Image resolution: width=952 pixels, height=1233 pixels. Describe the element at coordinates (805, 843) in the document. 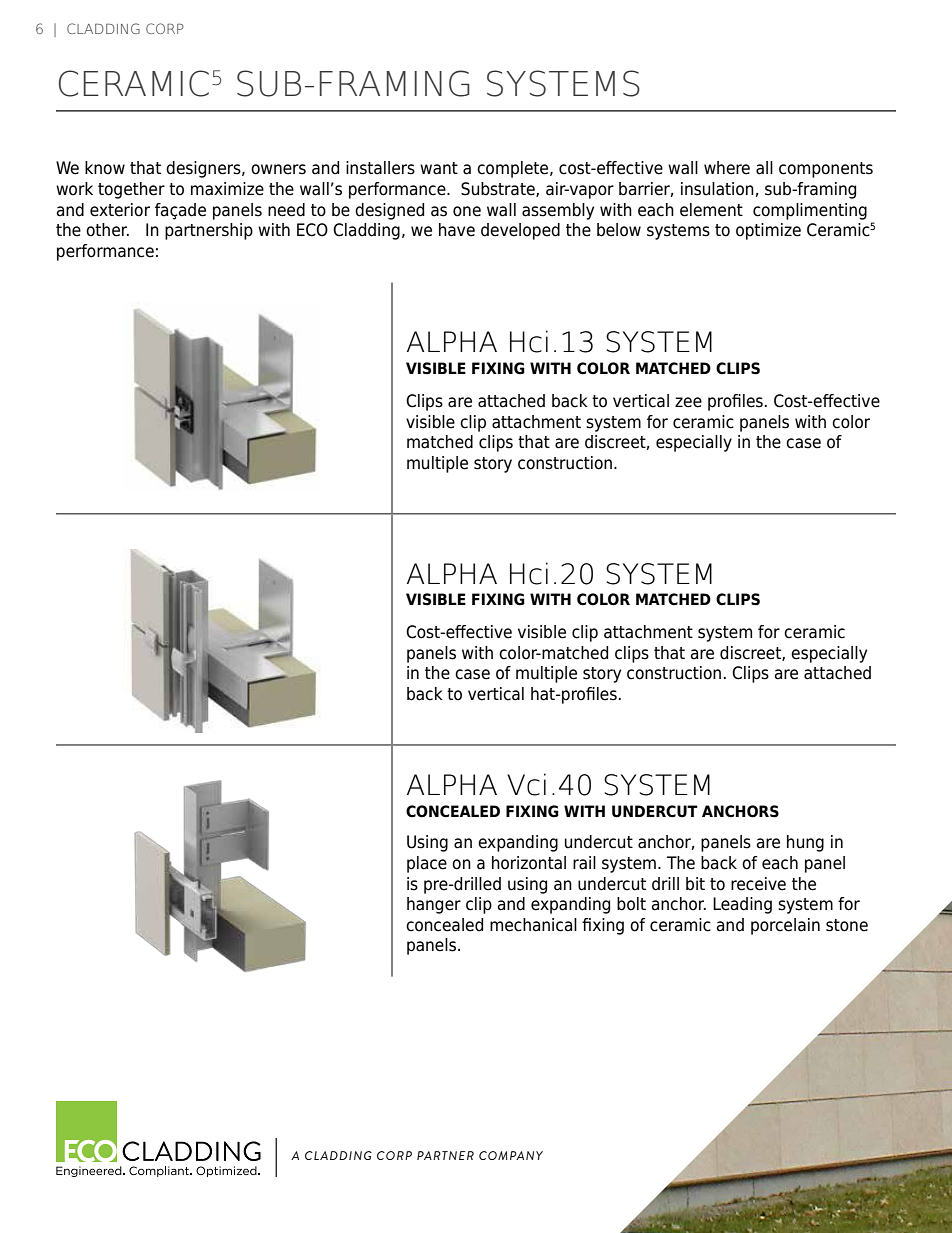

I see `hung` at that location.
